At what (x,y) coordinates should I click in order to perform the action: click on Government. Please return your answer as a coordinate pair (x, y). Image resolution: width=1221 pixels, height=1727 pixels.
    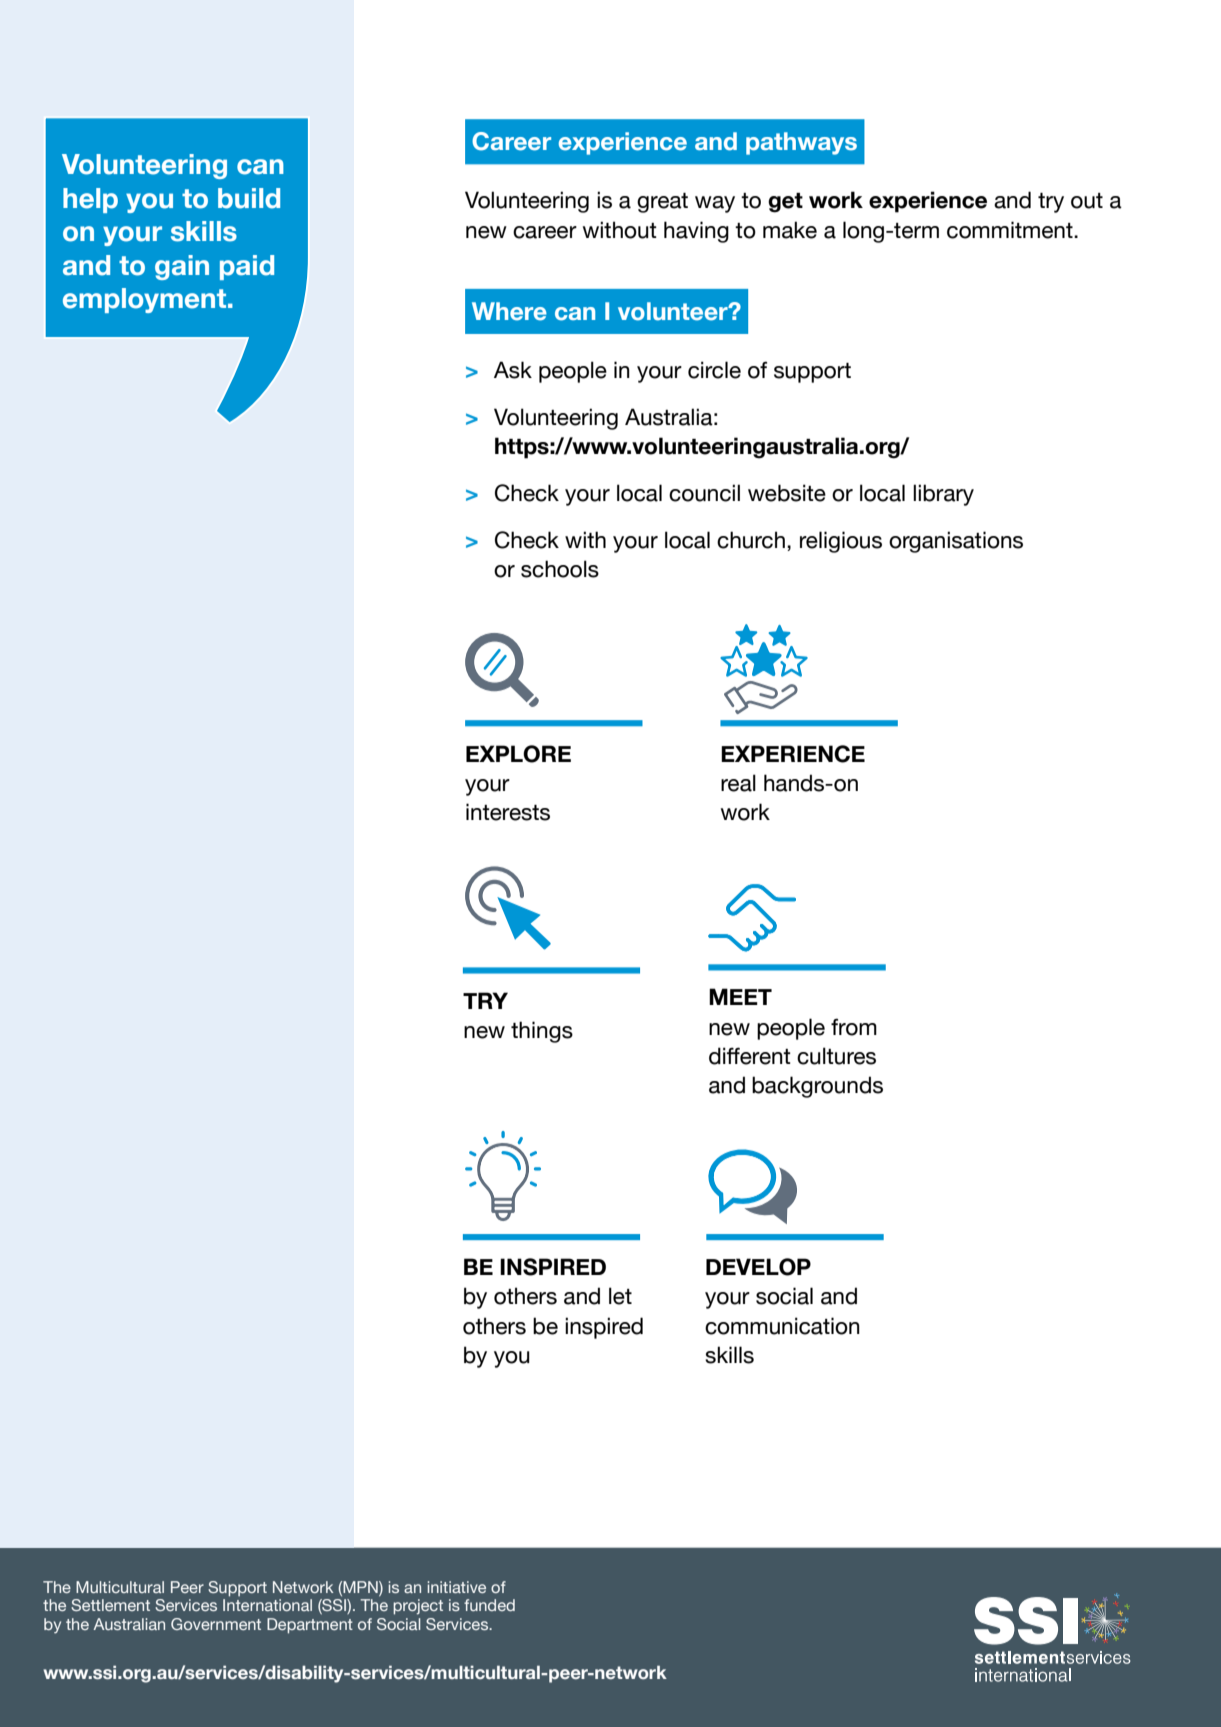
    Looking at the image, I should click on (216, 1624).
